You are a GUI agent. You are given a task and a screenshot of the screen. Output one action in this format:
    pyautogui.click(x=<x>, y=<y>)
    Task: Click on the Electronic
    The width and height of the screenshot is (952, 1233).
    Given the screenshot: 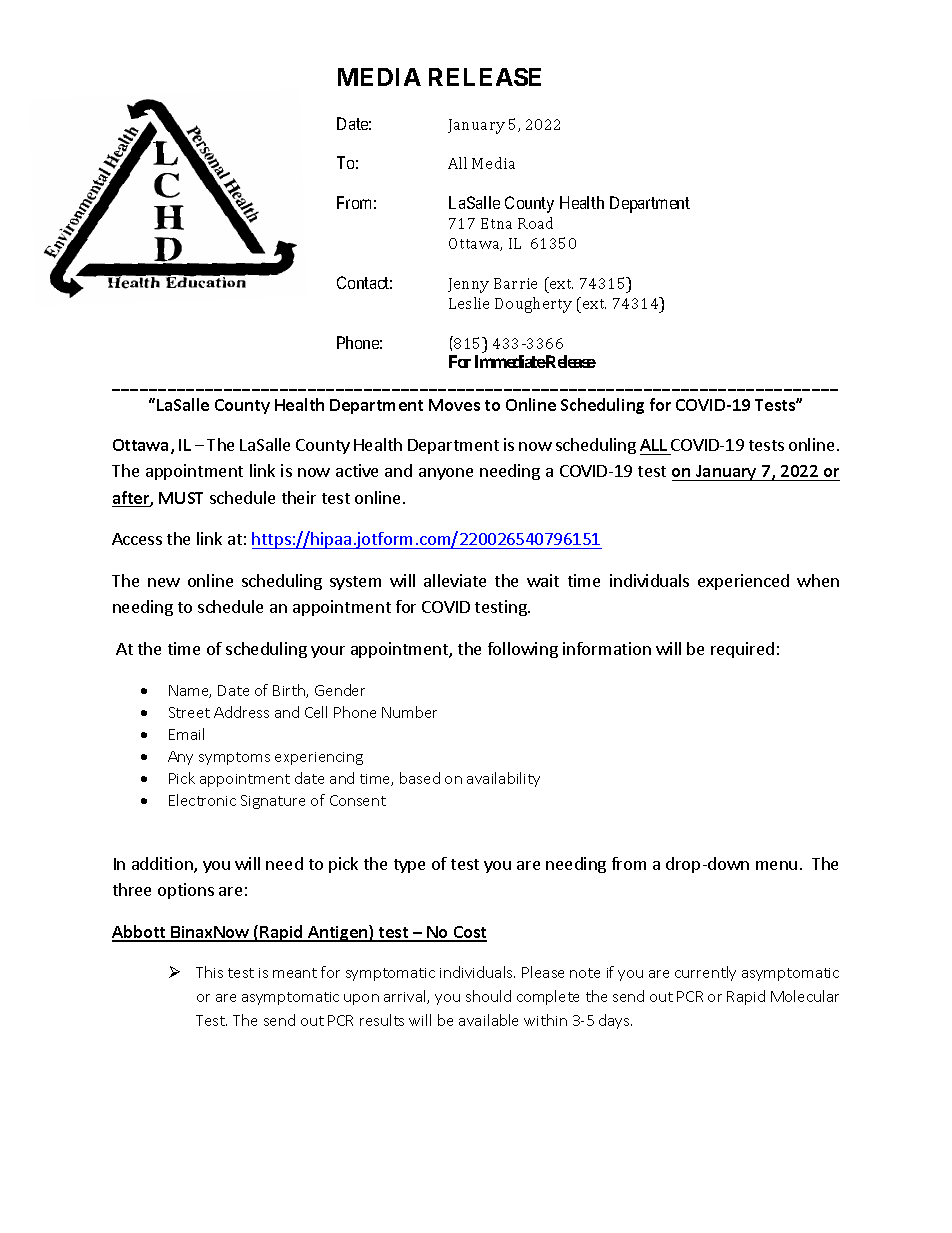 What is the action you would take?
    pyautogui.click(x=202, y=800)
